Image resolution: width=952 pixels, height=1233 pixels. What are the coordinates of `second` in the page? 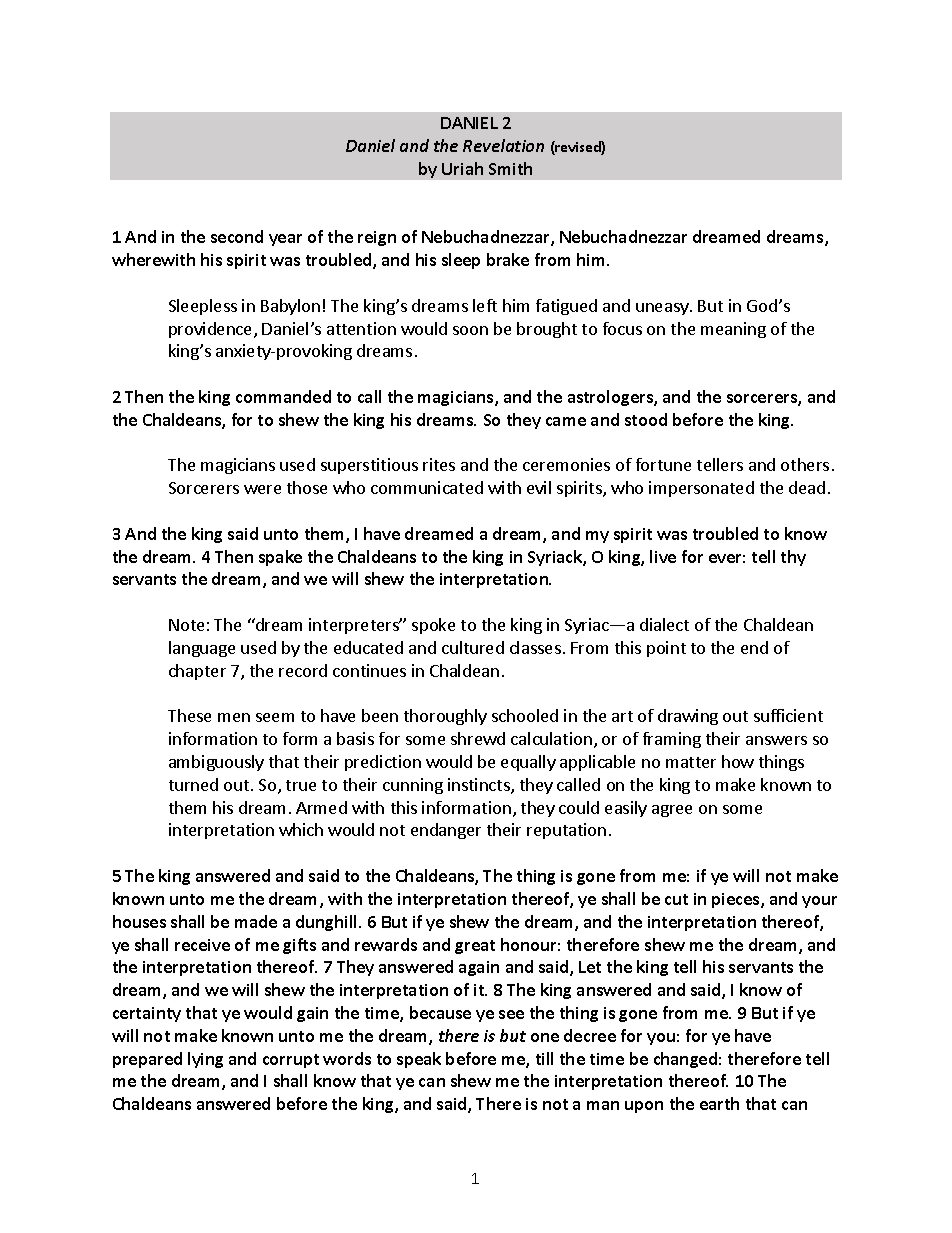 It's located at (237, 236).
